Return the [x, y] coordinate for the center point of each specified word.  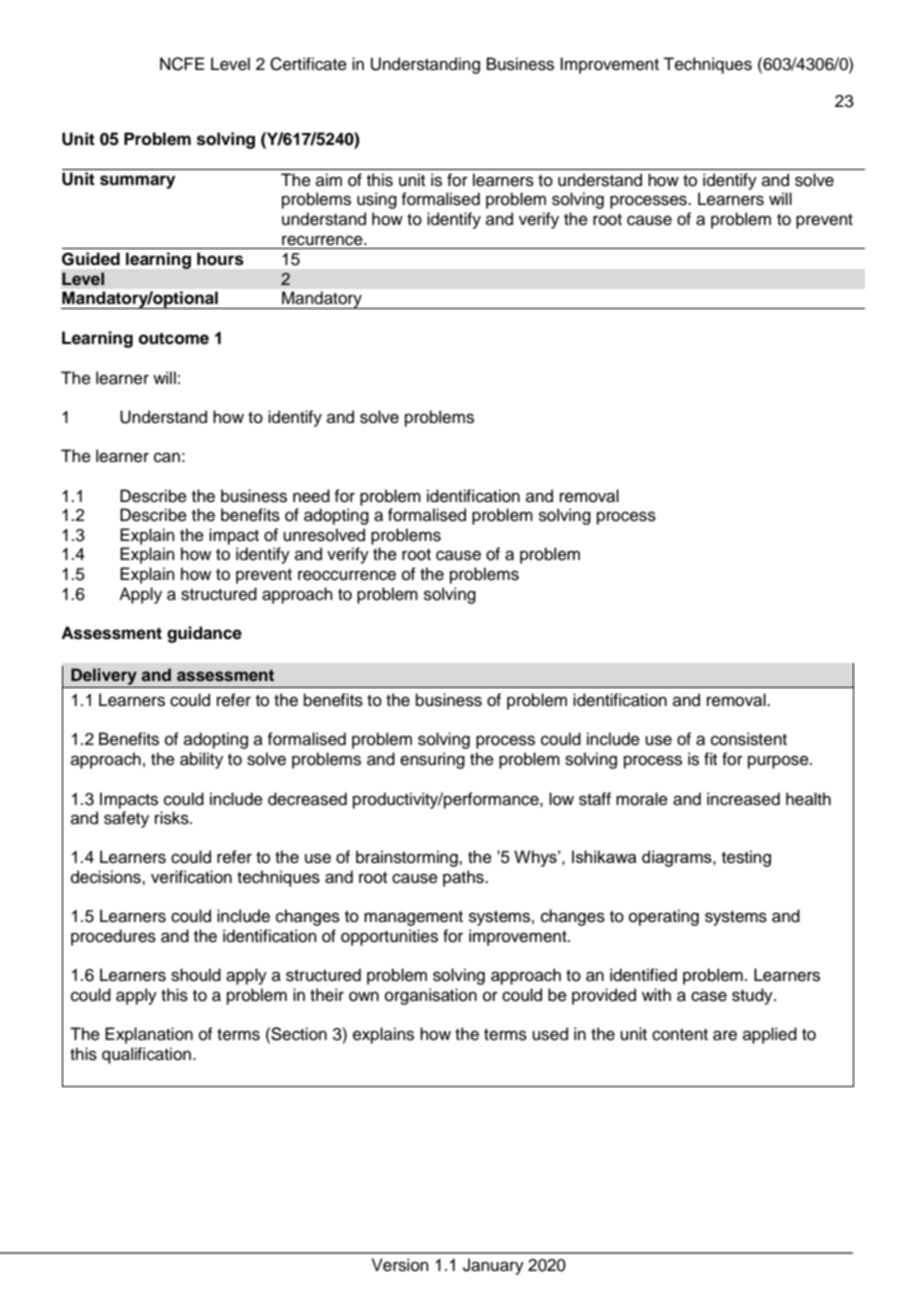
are [725, 1035]
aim [329, 179]
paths [464, 878]
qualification [146, 1055]
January [493, 1266]
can [167, 457]
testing [746, 858]
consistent [749, 739]
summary [137, 182]
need [311, 496]
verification [191, 877]
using [377, 200]
